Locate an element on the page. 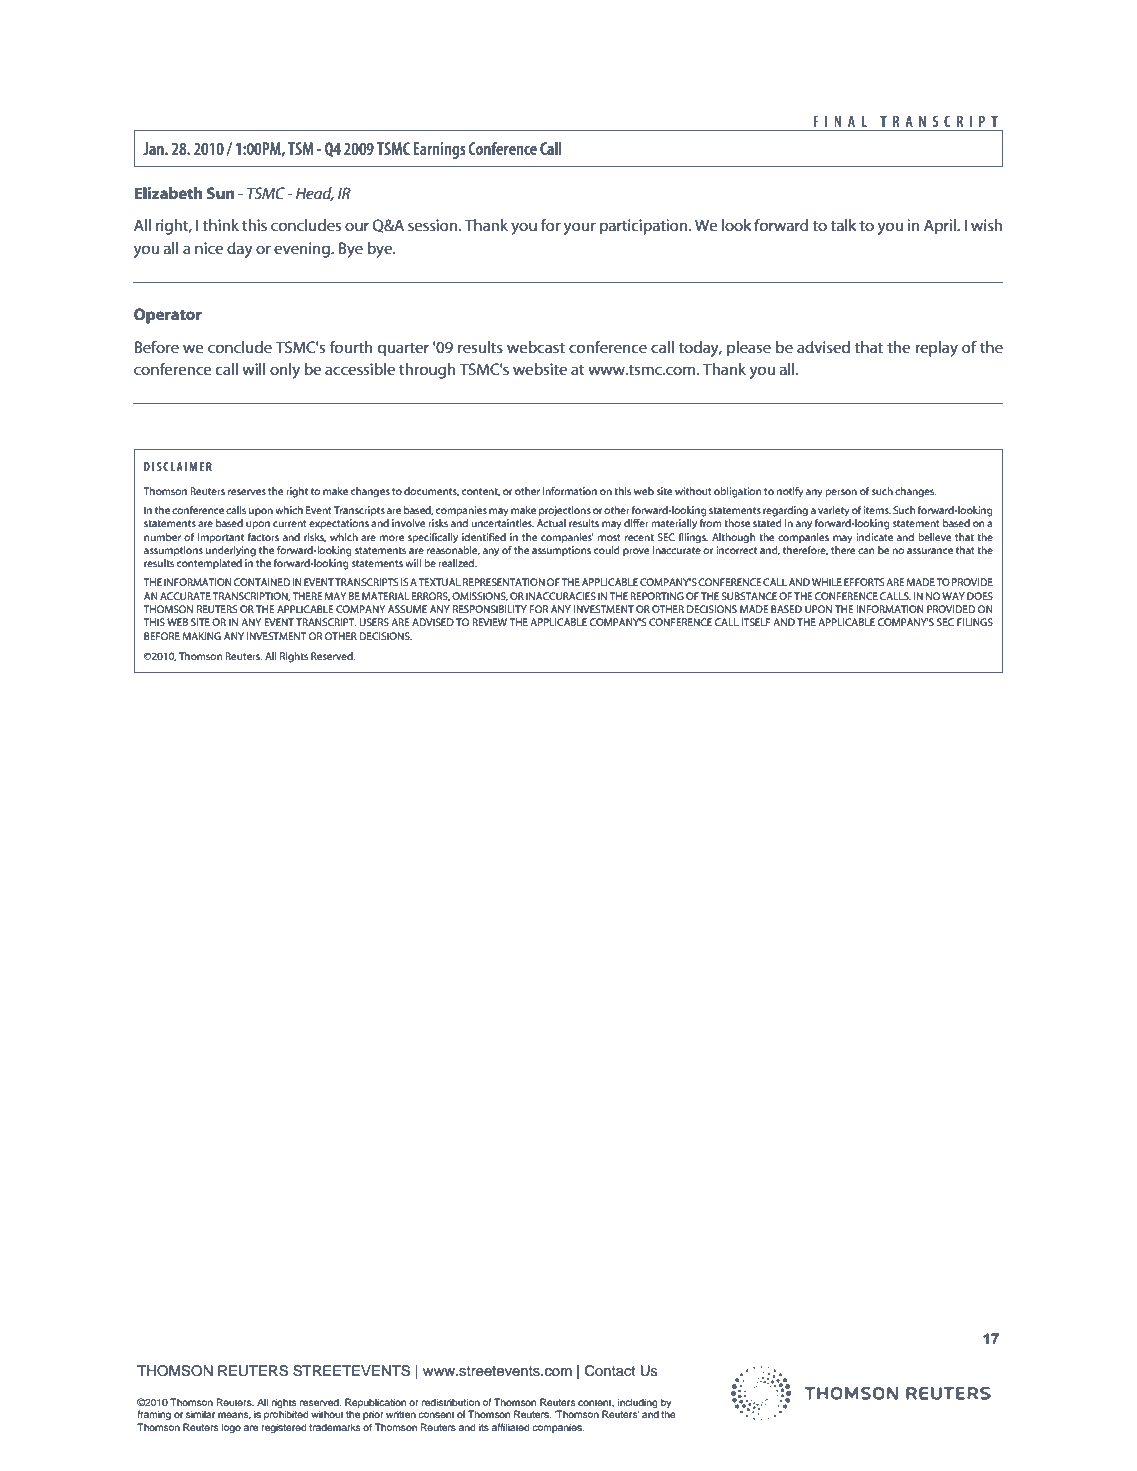  Sun is located at coordinates (221, 193).
